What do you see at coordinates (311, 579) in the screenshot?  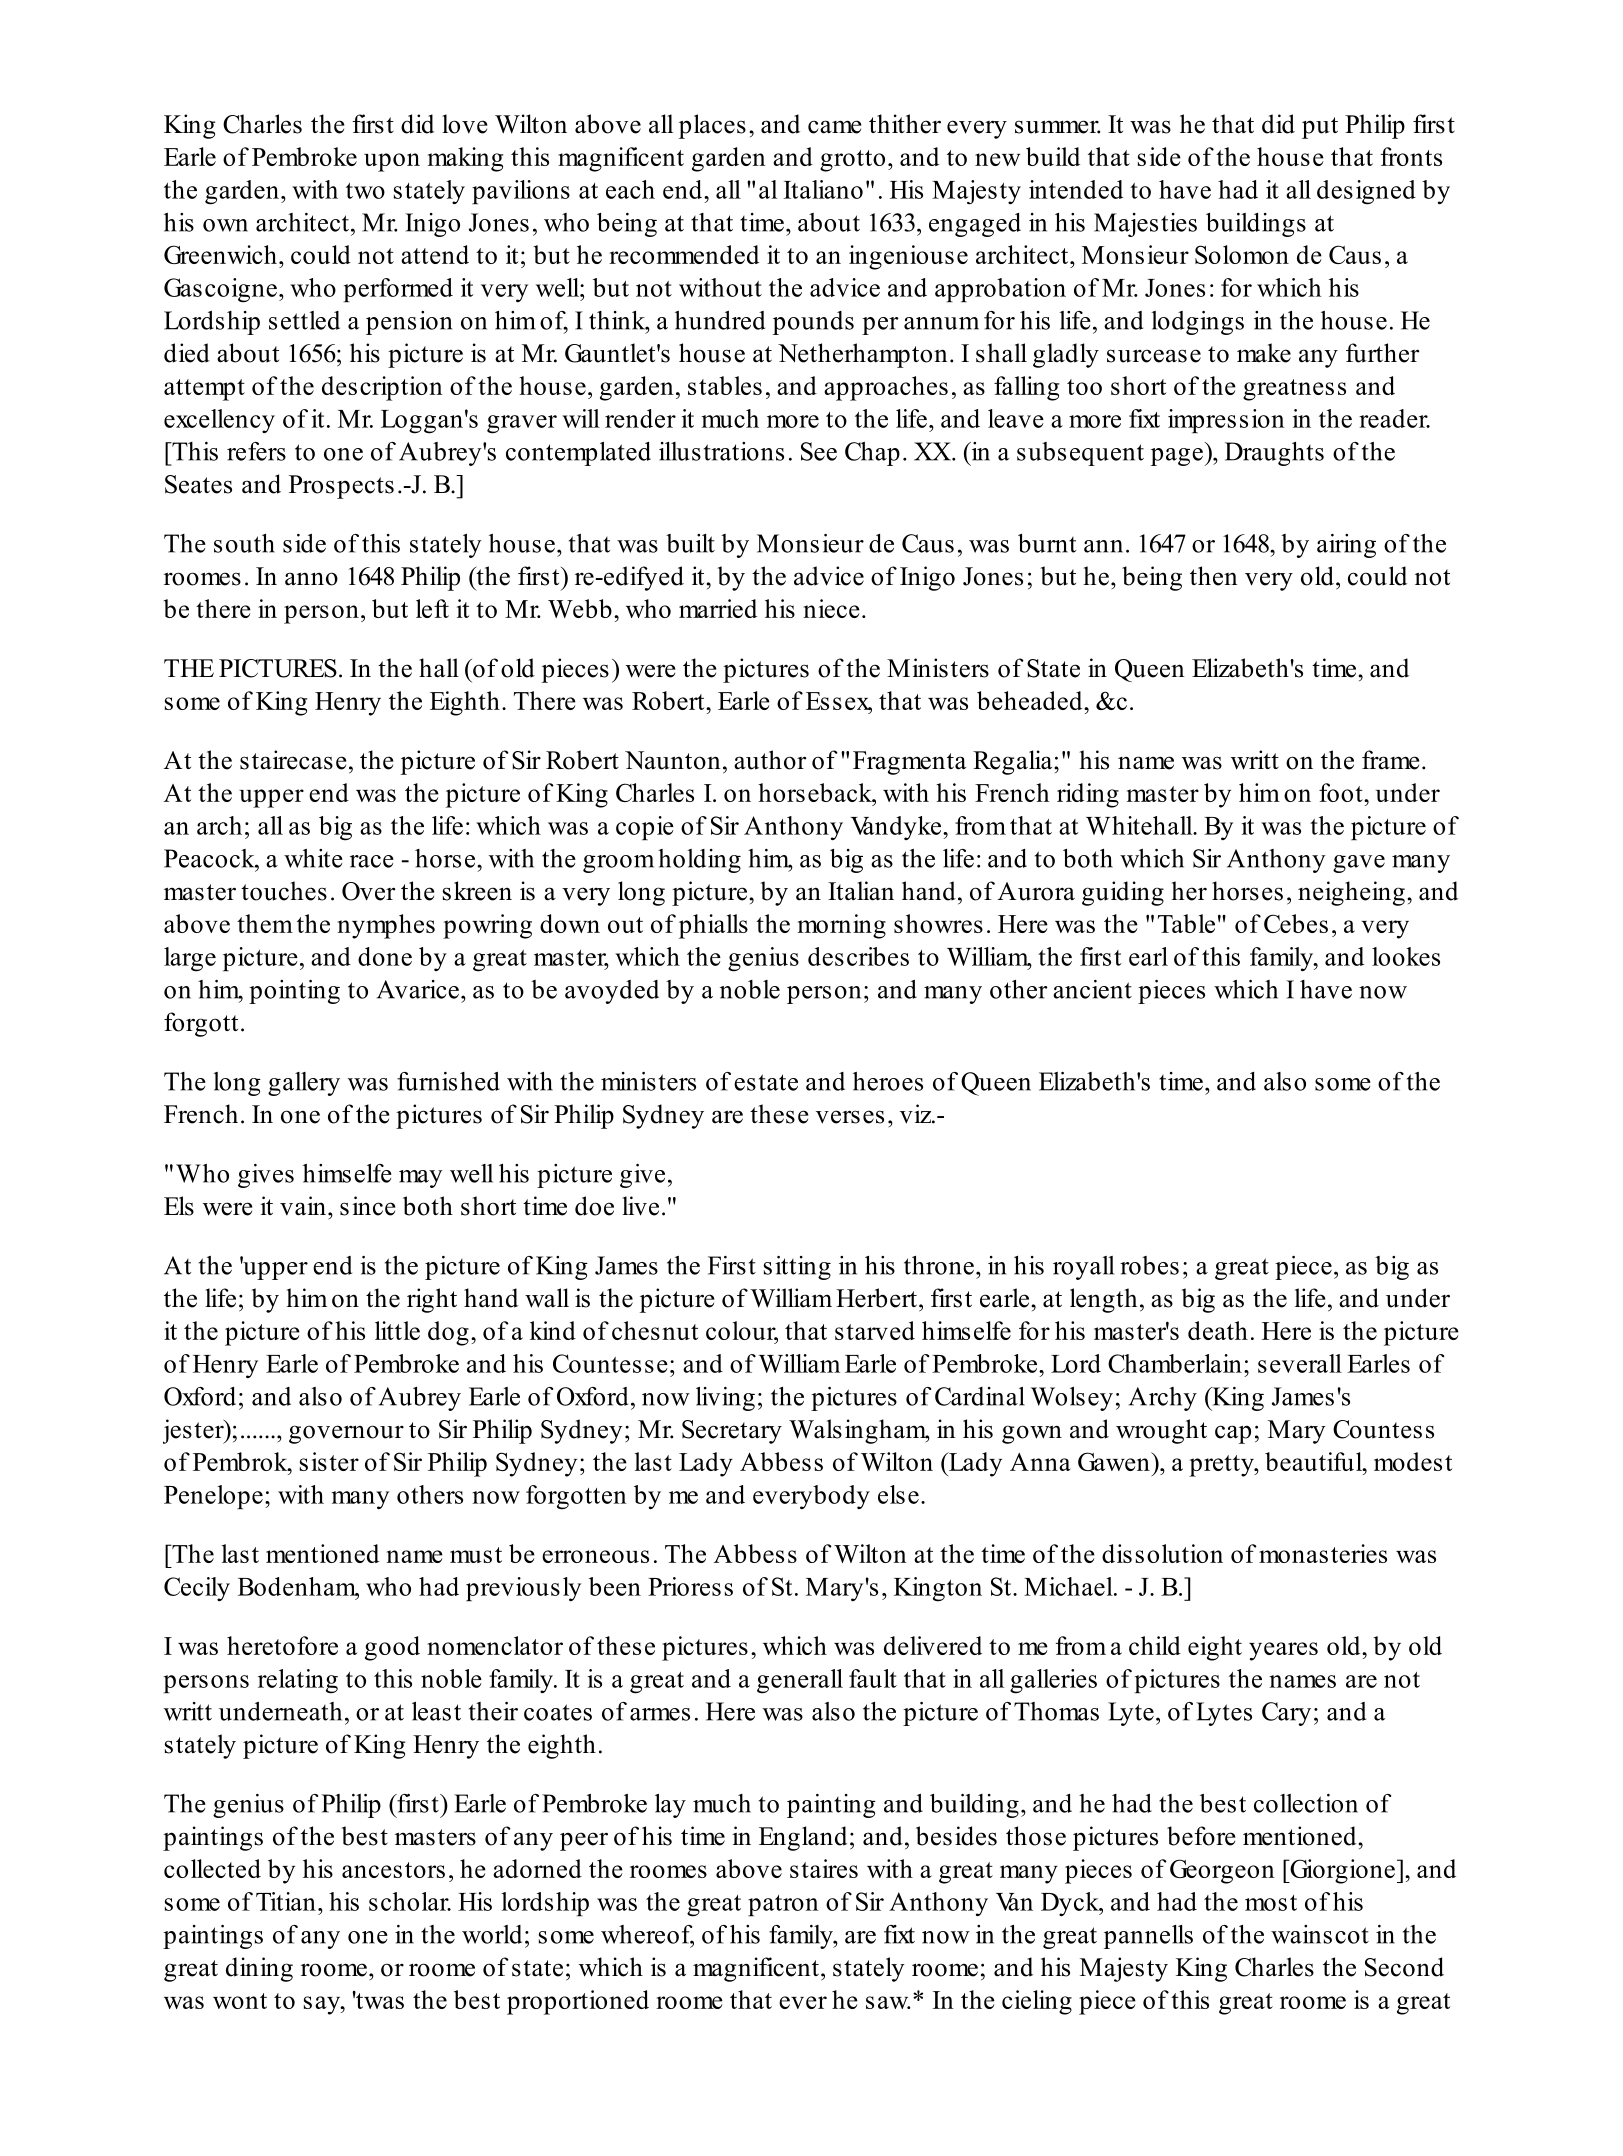 I see `anno` at bounding box center [311, 579].
